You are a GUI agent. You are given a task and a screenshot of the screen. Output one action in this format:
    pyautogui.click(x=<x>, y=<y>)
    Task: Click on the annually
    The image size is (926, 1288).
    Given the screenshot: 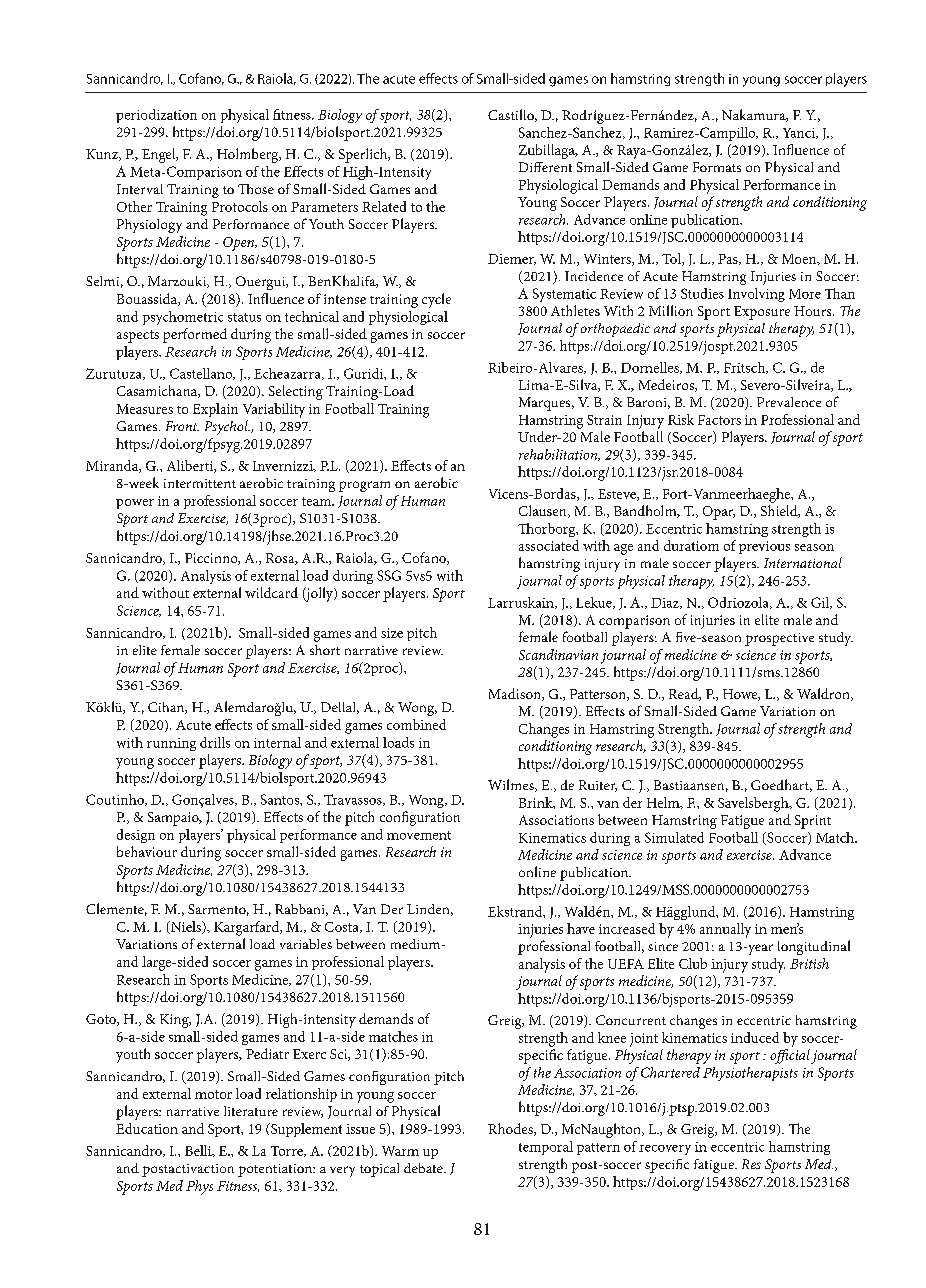 What is the action you would take?
    pyautogui.click(x=725, y=930)
